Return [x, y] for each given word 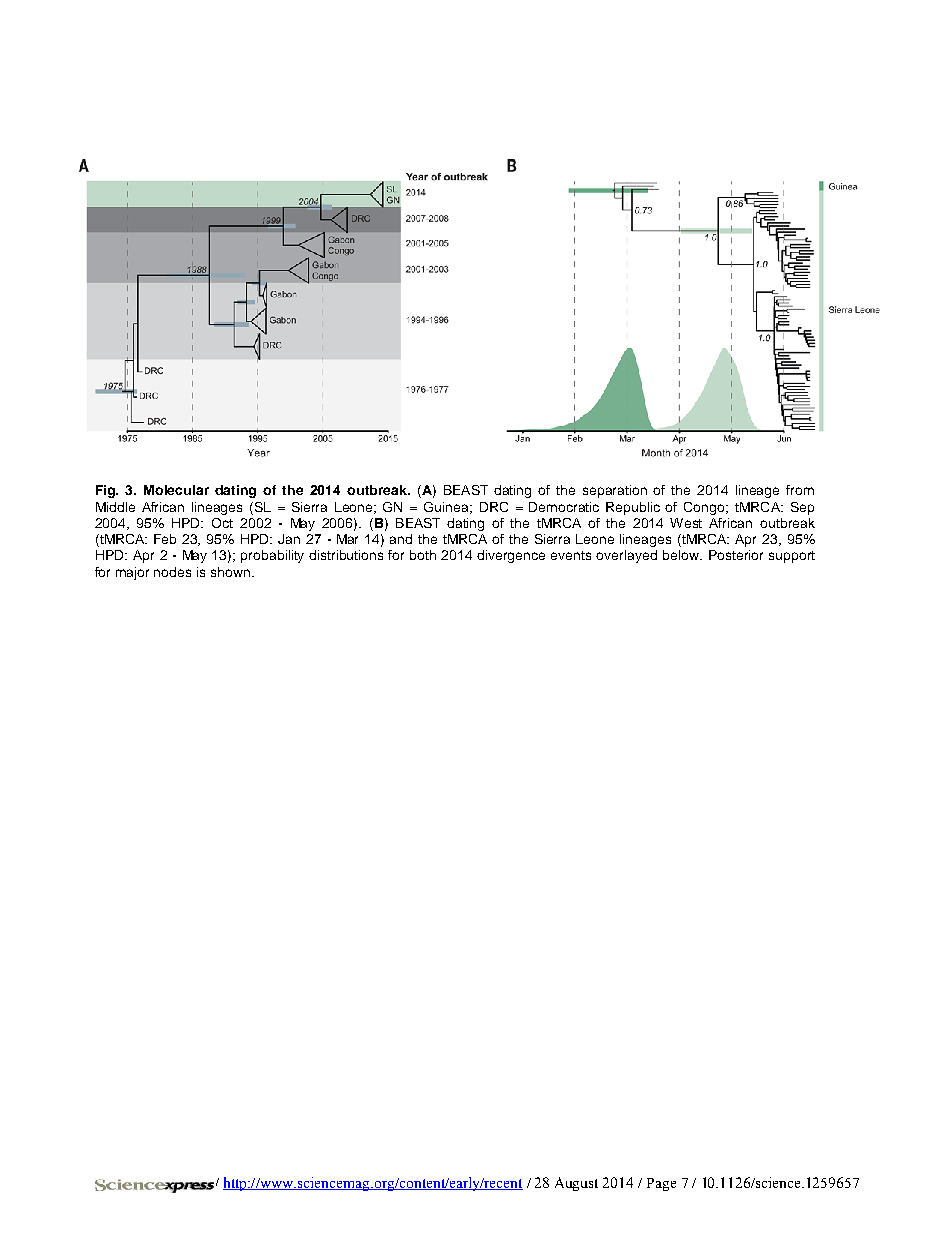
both [423, 555]
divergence [511, 556]
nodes [172, 572]
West [686, 523]
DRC [494, 507]
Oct [222, 523]
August [576, 1184]
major [132, 573]
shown [230, 572]
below [682, 555]
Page [661, 1184]
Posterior [736, 555]
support [792, 557]
